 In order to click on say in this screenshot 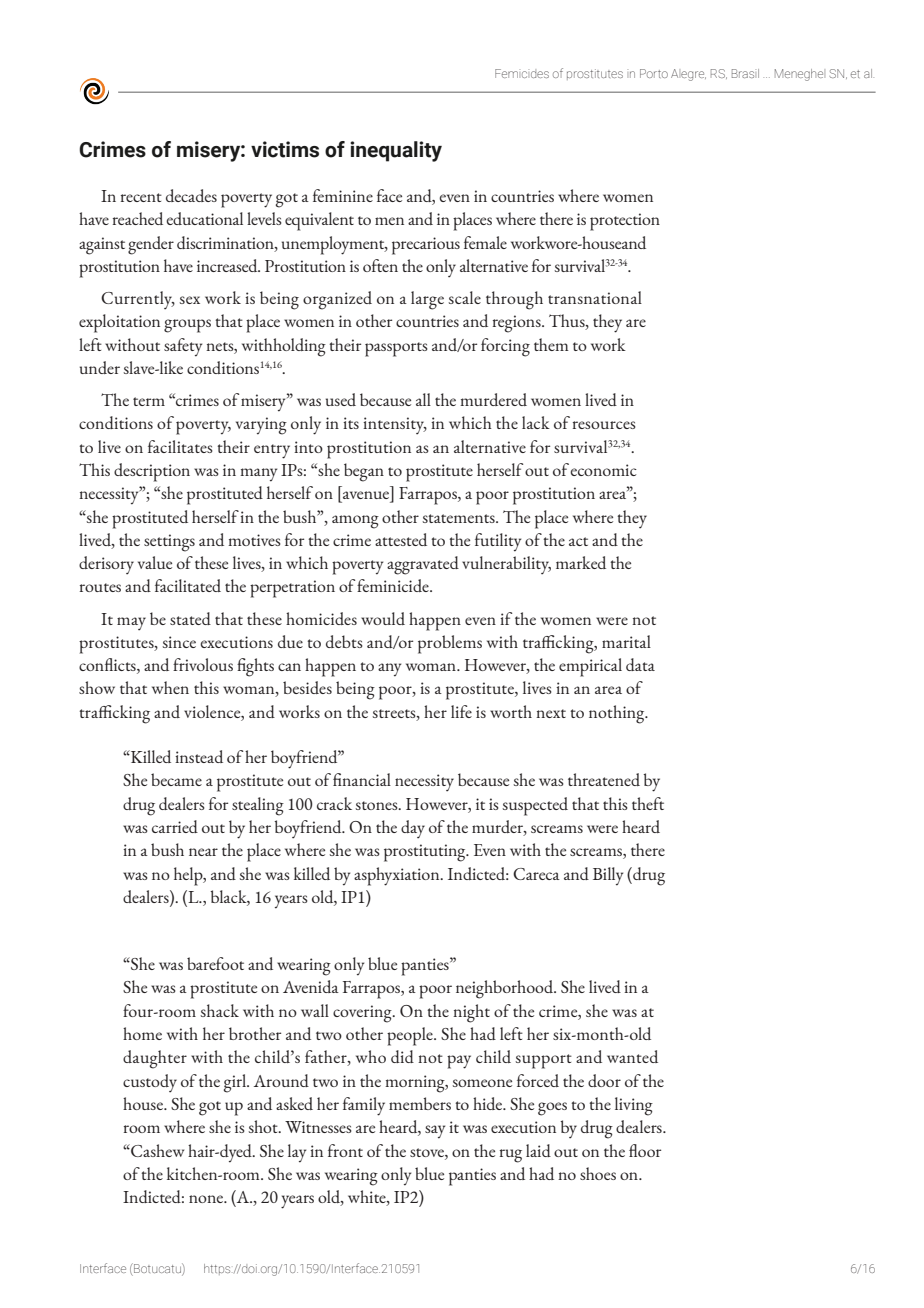, I will do `click(435, 1132)`.
